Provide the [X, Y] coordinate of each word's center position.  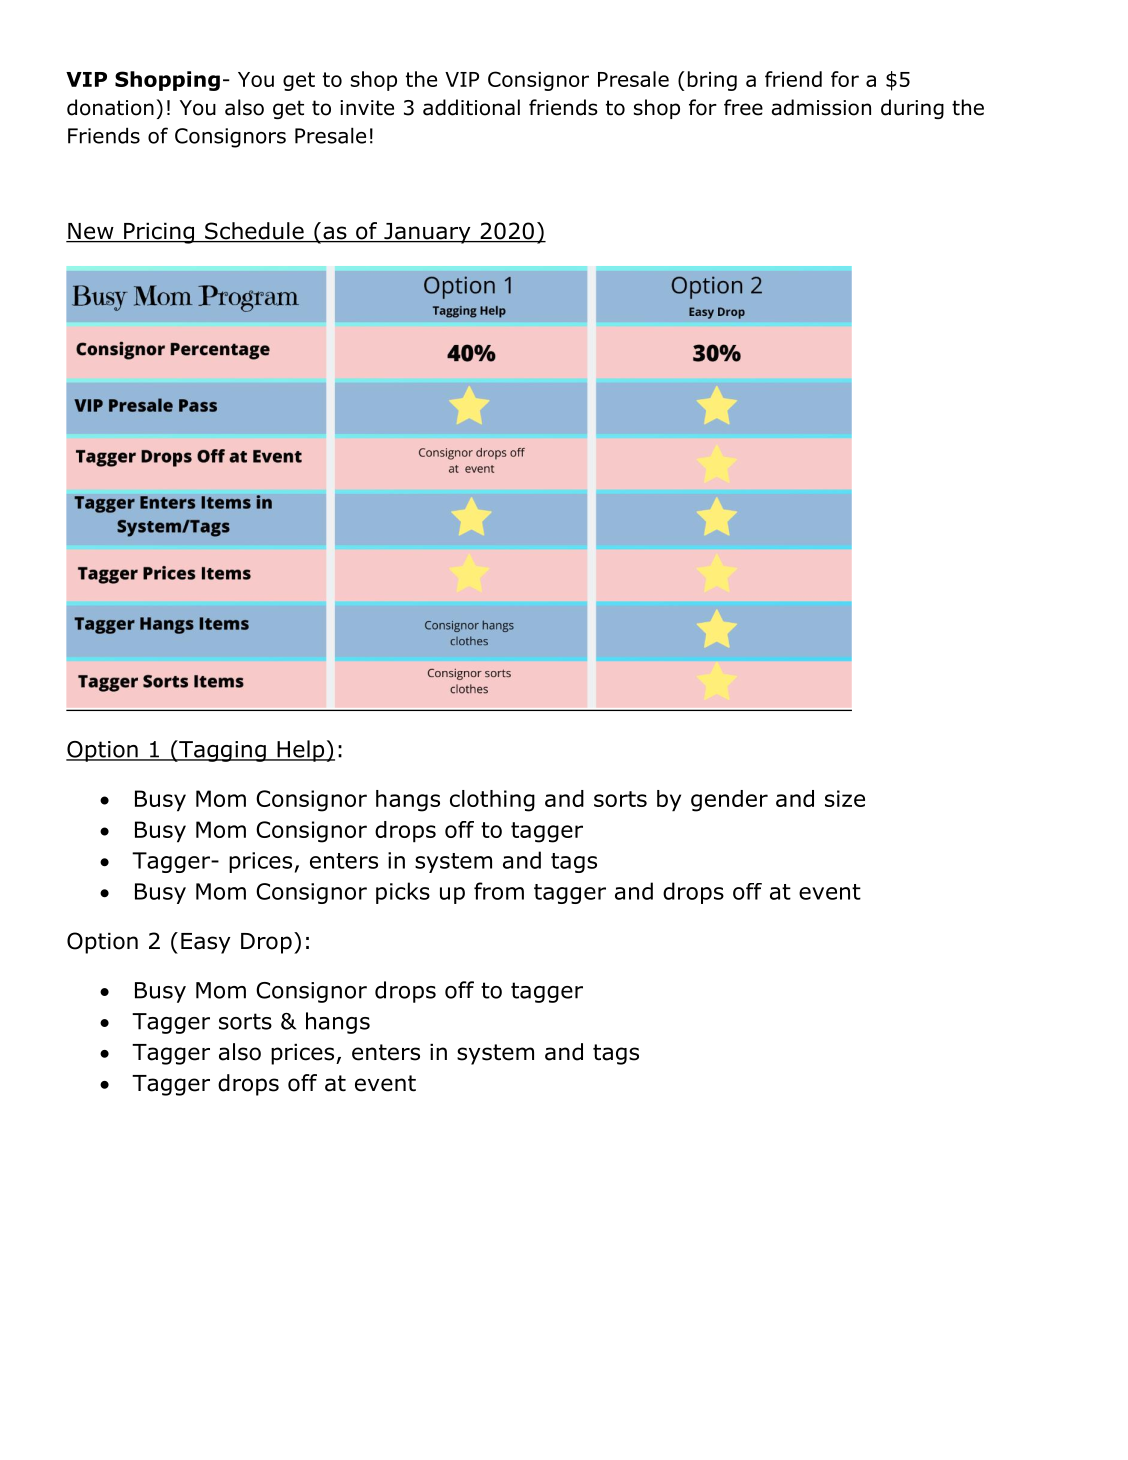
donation [110, 107]
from [499, 891]
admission [821, 107]
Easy [206, 943]
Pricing [159, 233]
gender [729, 801]
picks [403, 893]
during [912, 109]
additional [471, 107]
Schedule [254, 232]
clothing [492, 801]
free [743, 107]
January [427, 233]
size [845, 798]
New [91, 232]
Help [300, 751]
